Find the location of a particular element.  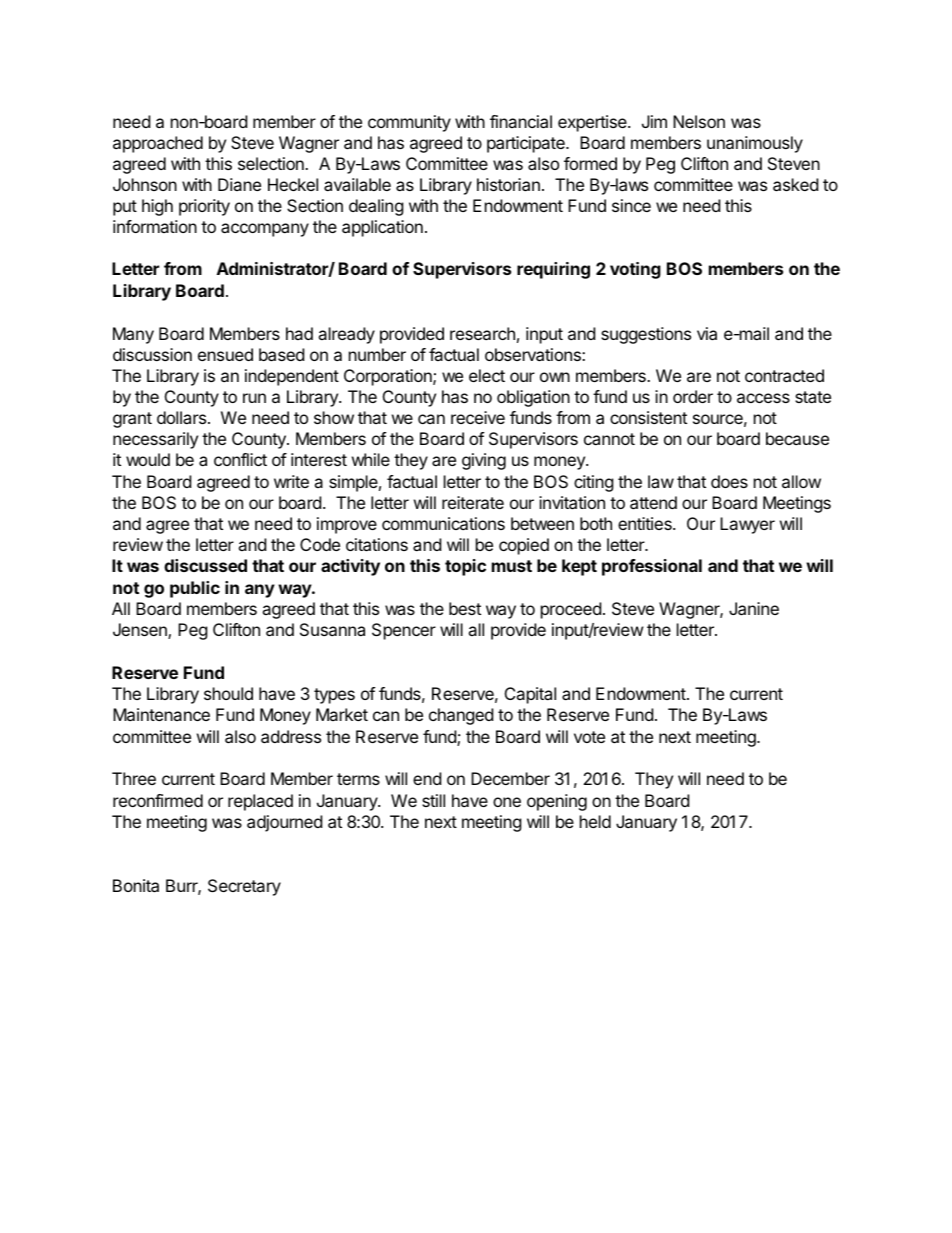

ensued is located at coordinates (225, 354).
